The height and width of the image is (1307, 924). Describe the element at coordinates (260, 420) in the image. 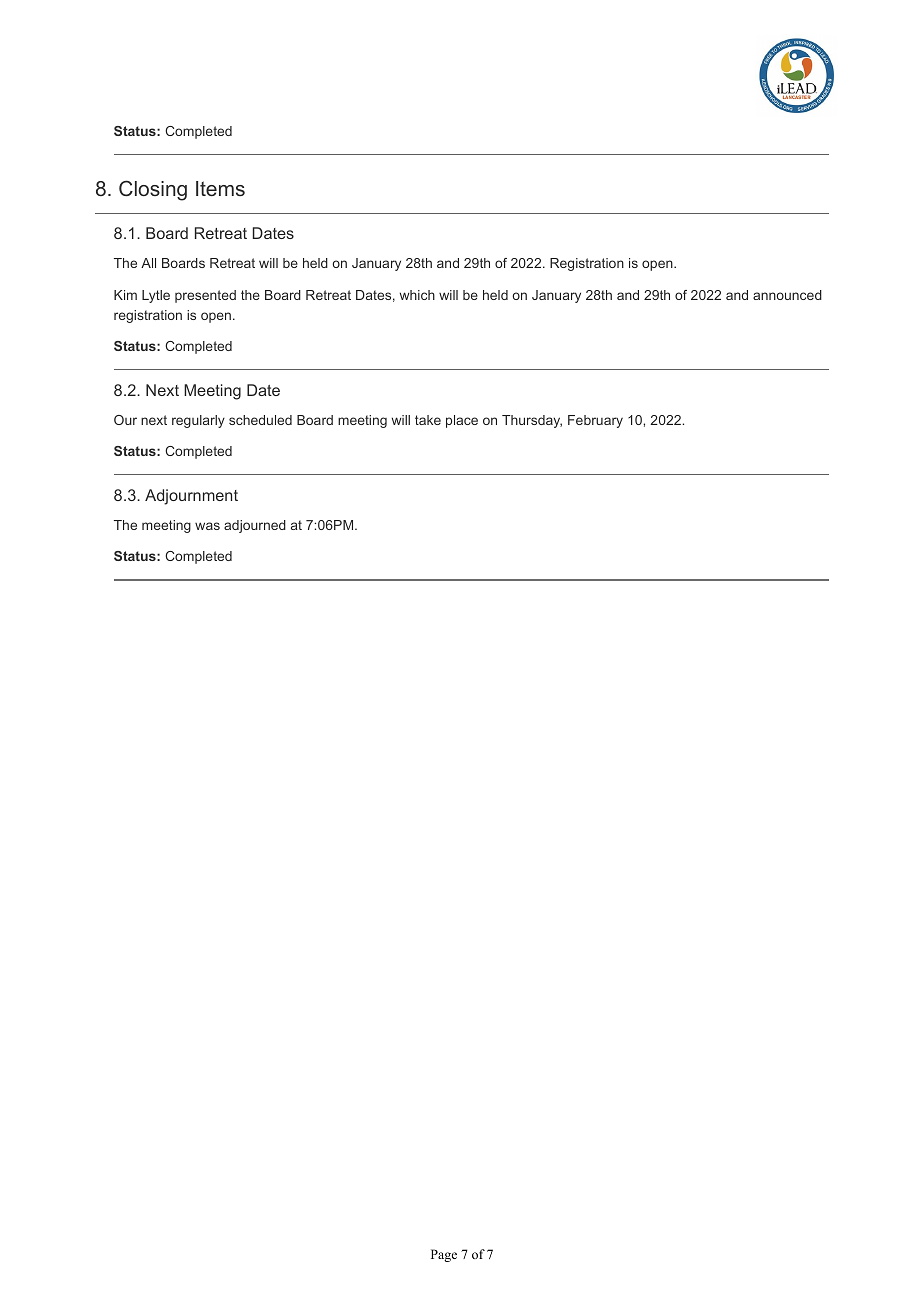

I see `scheduled` at that location.
